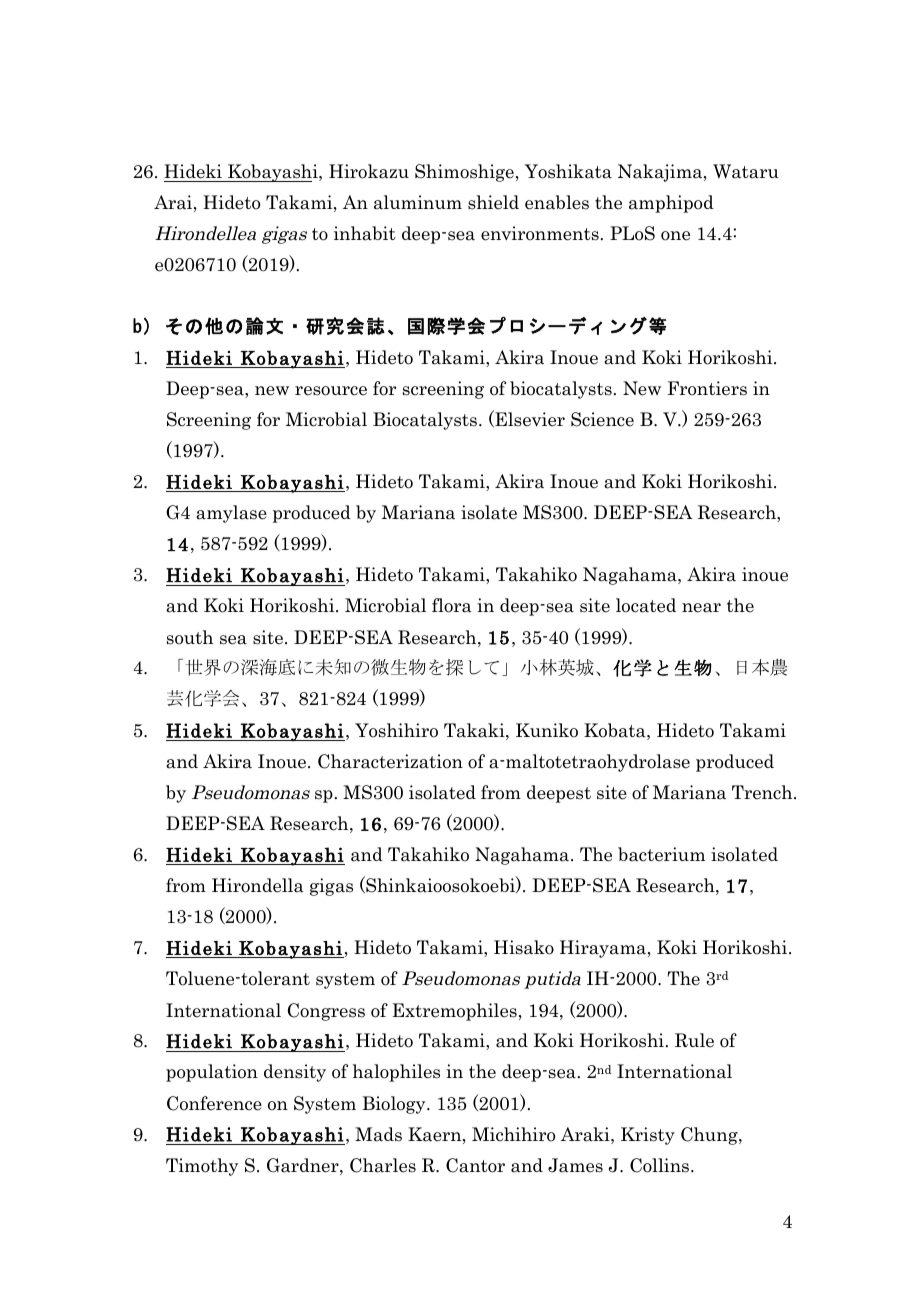 This image has width=924, height=1308. What do you see at coordinates (707, 388) in the image?
I see `Frontiers` at bounding box center [707, 388].
